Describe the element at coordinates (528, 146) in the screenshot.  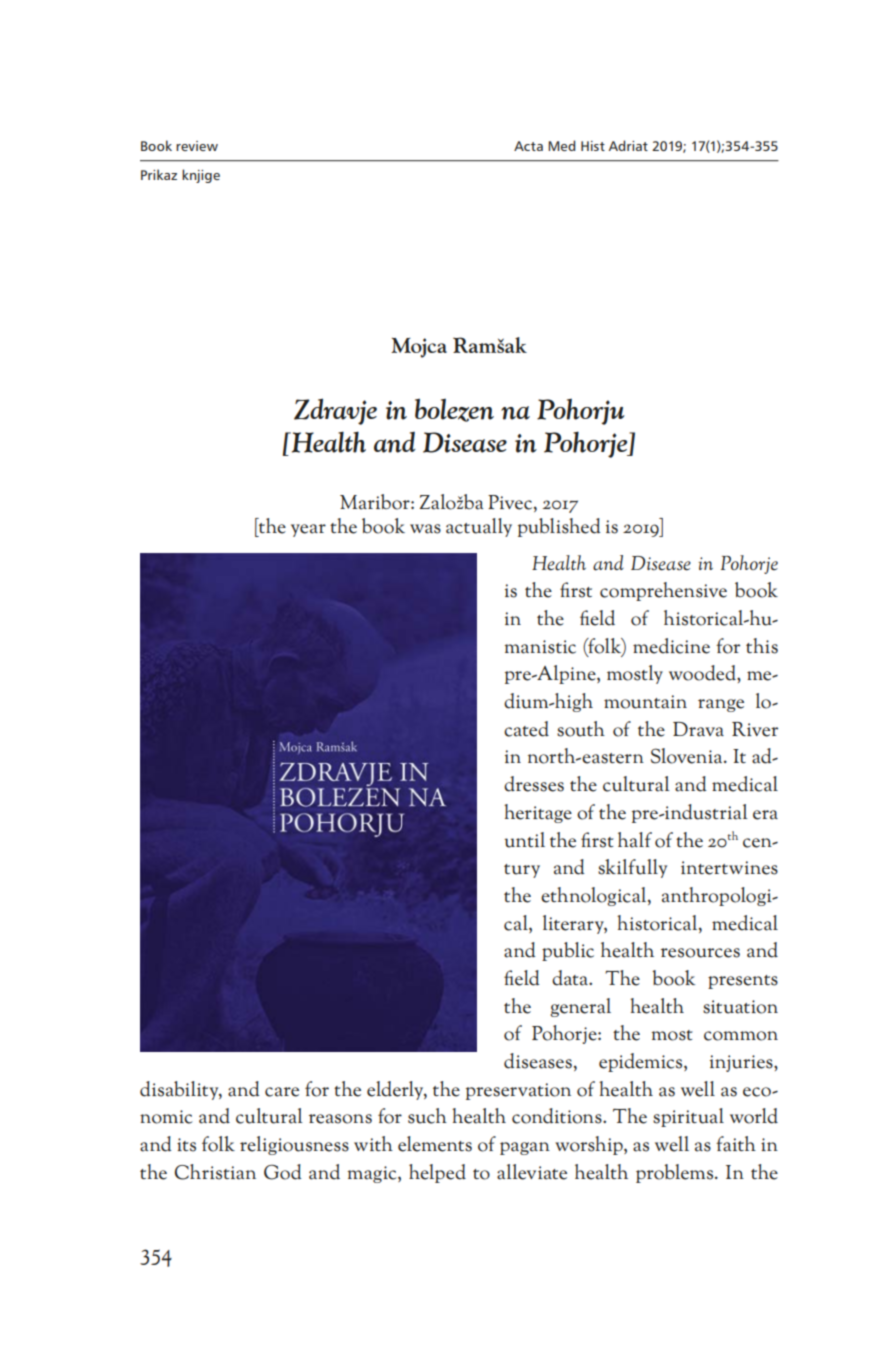
I see `Acta` at that location.
